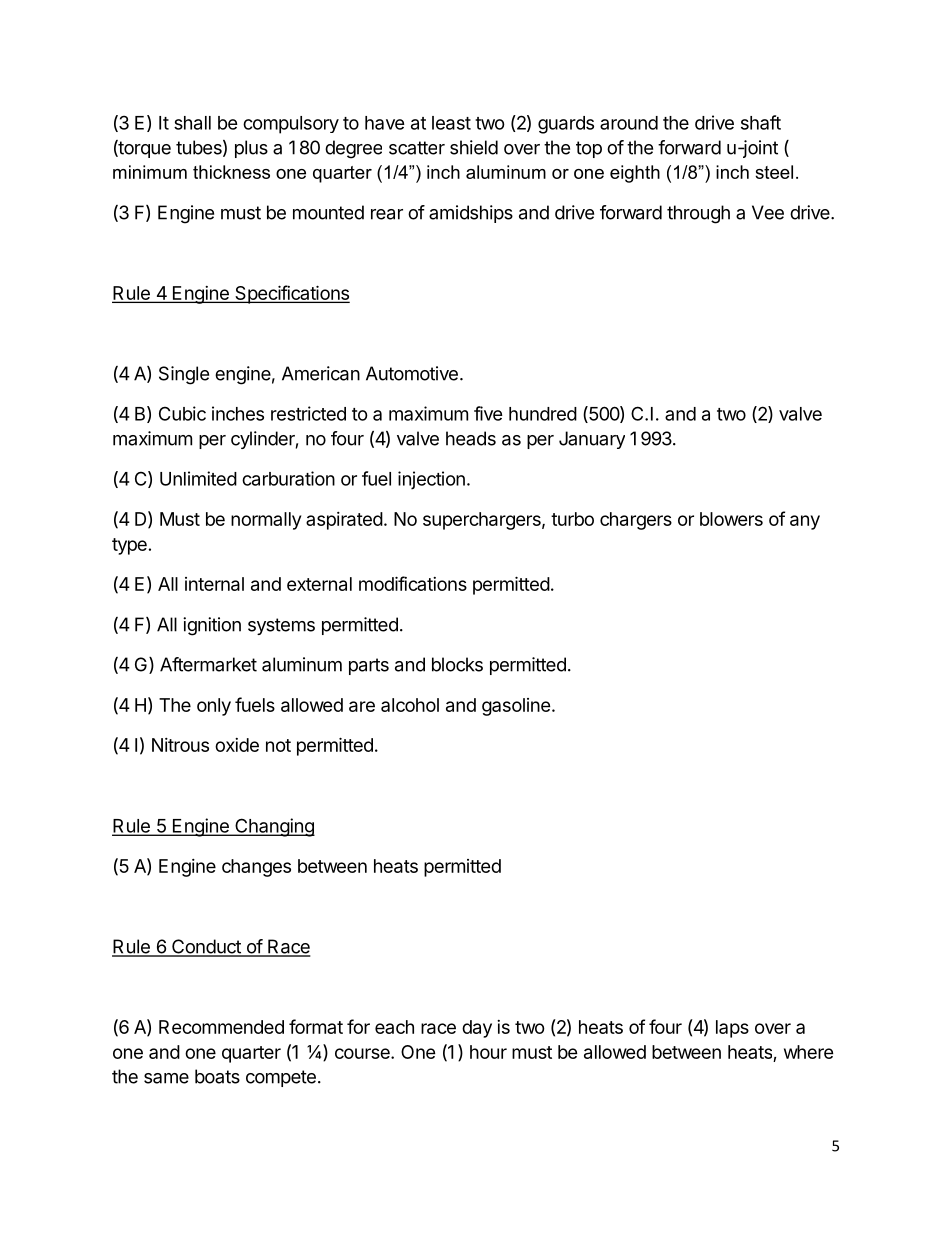 The width and height of the screenshot is (952, 1233). I want to click on blocks, so click(457, 664).
